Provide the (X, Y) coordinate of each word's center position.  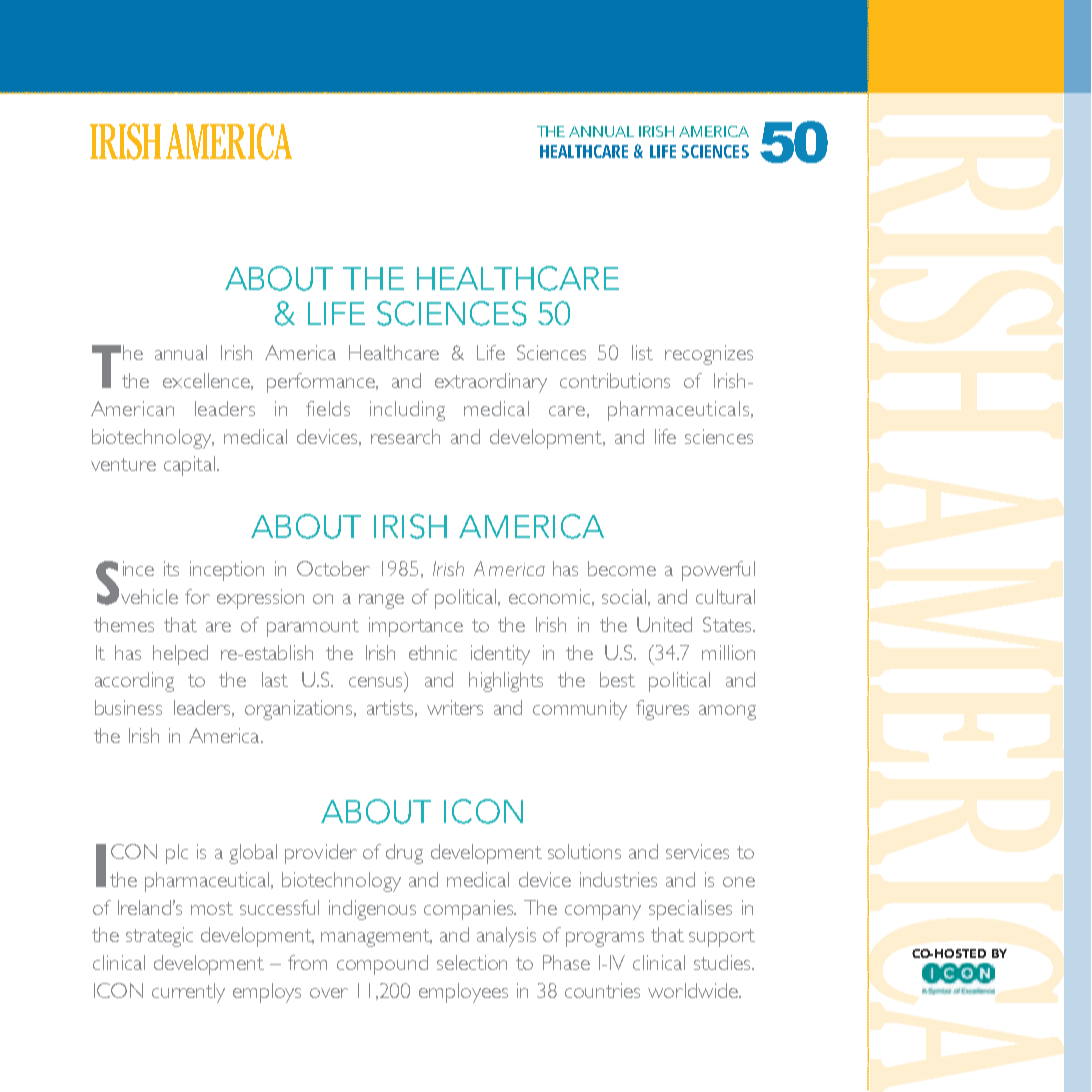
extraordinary (491, 383)
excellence (207, 381)
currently (188, 993)
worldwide (694, 990)
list (642, 352)
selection (472, 962)
